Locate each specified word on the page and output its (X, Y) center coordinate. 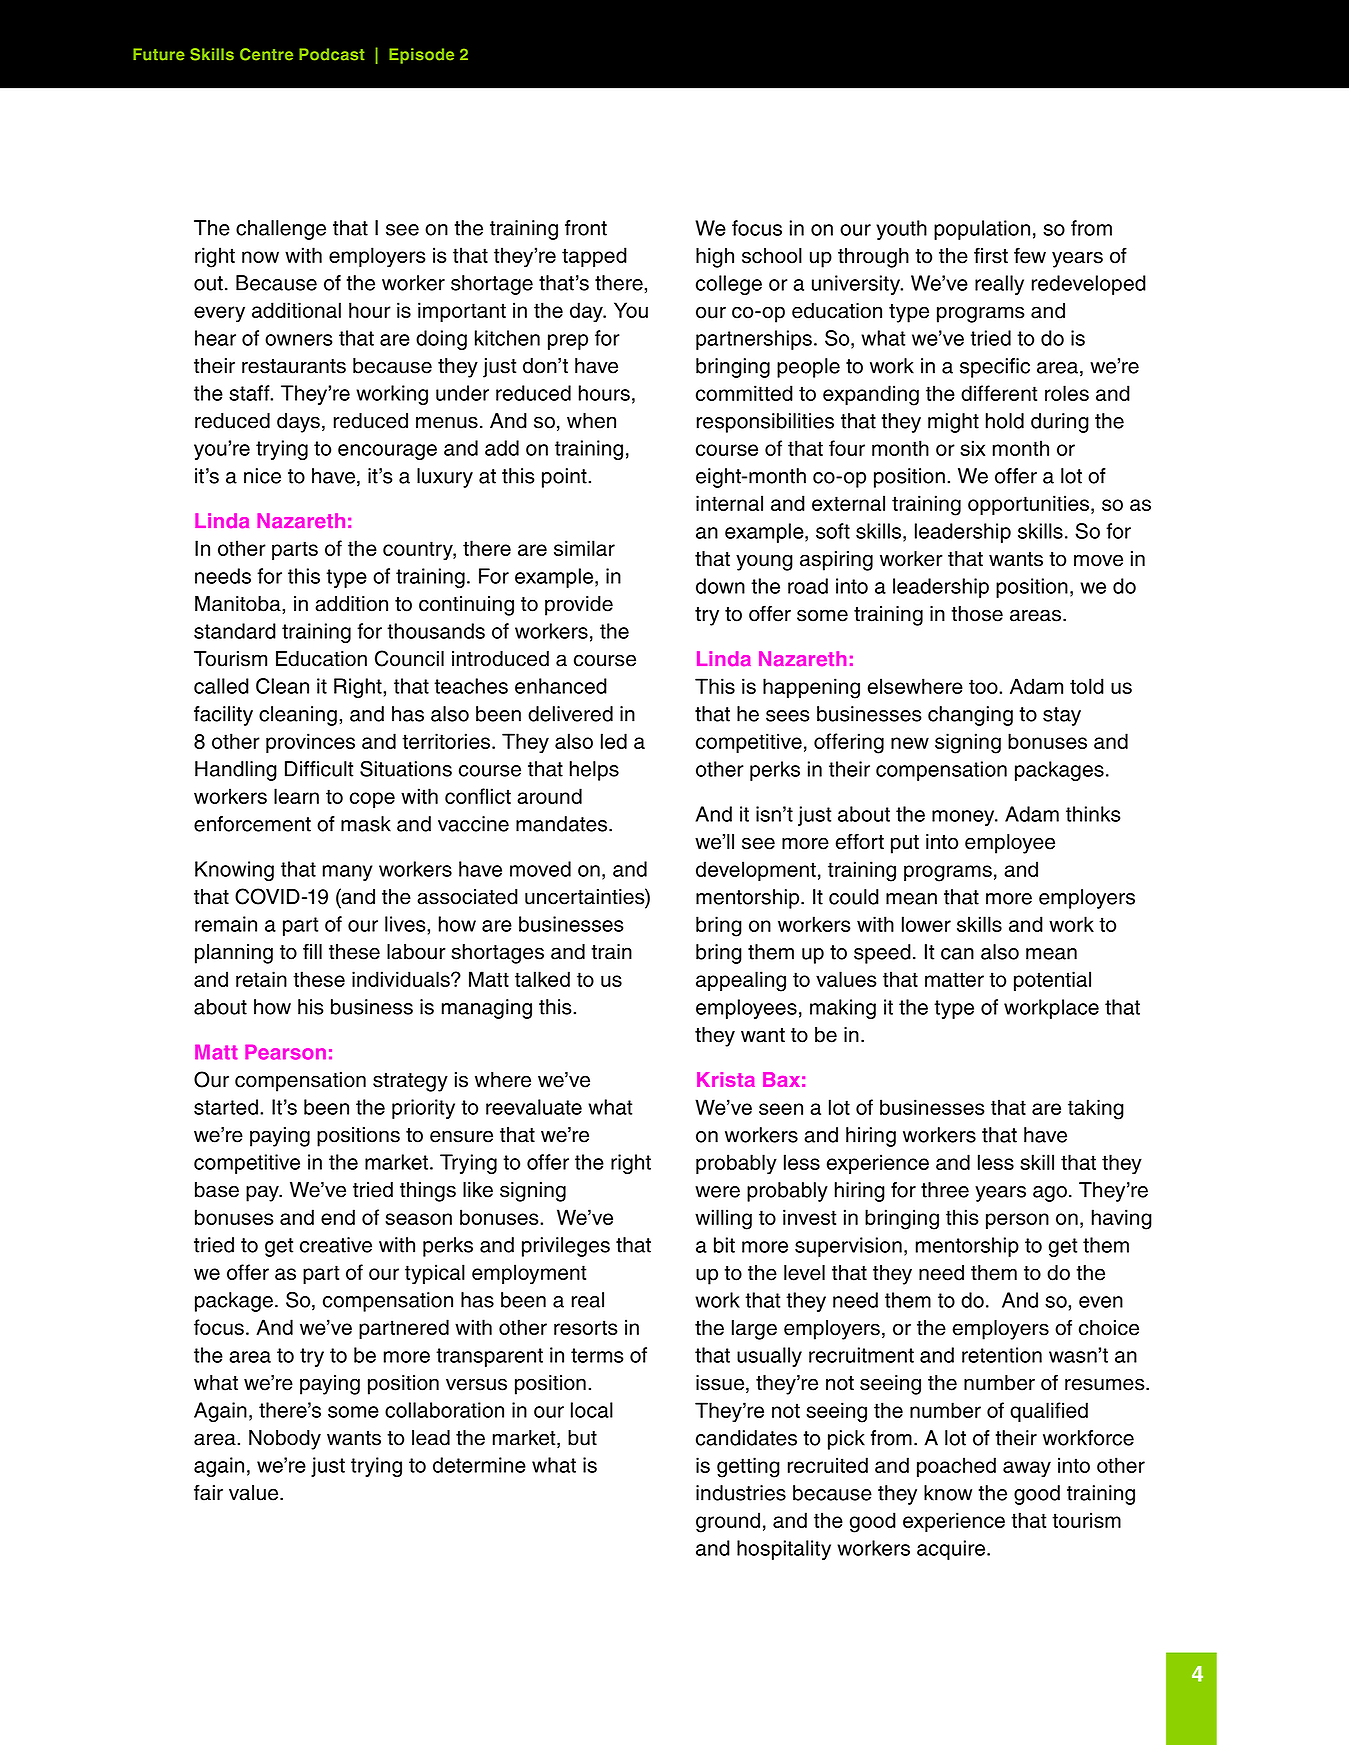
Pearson (285, 1052)
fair (208, 1492)
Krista (726, 1079)
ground (728, 1522)
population (982, 230)
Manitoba (239, 604)
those (977, 614)
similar (584, 548)
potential (1052, 981)
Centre (266, 54)
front (586, 228)
